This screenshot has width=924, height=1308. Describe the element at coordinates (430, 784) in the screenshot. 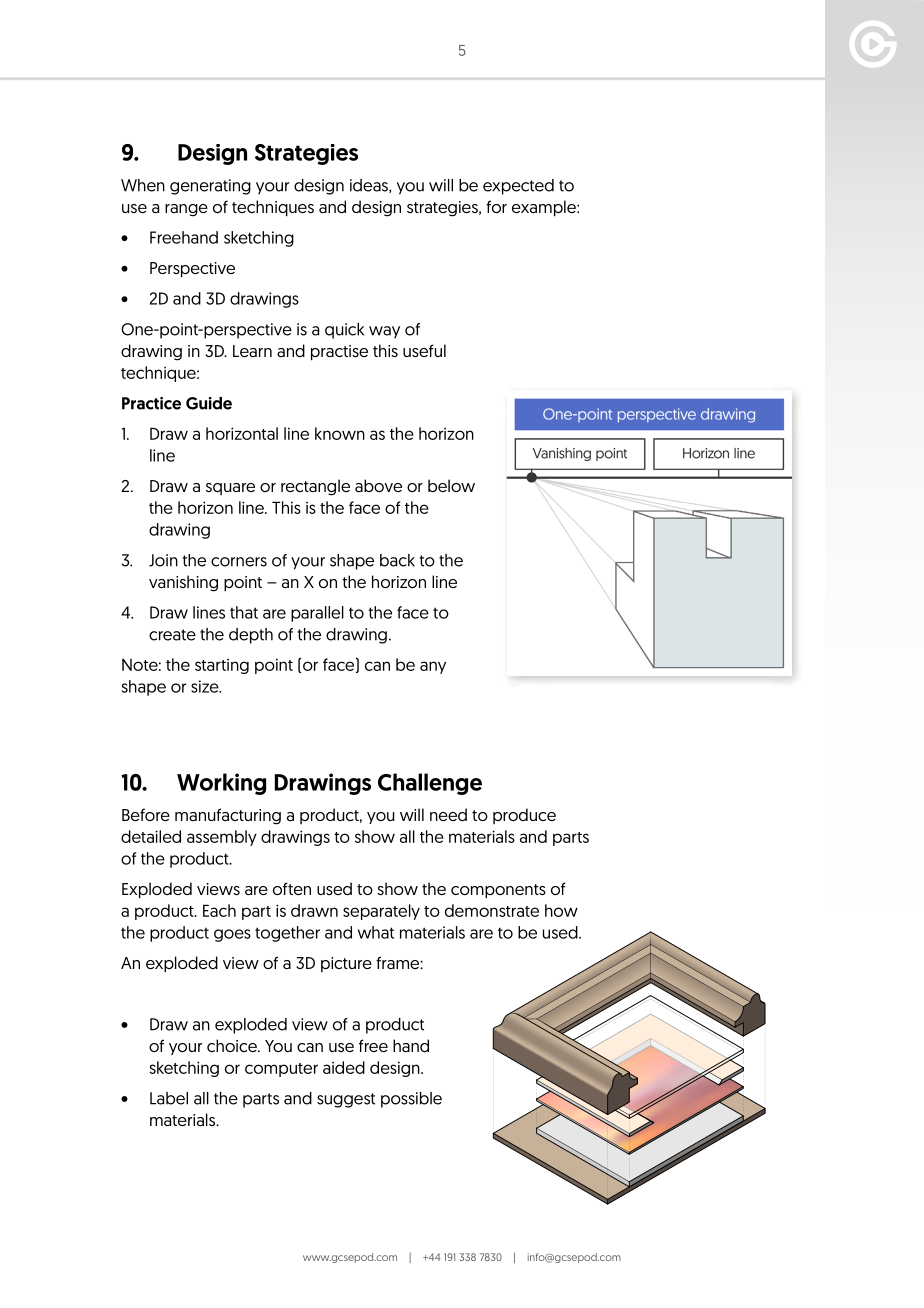

I see `Challenge` at that location.
